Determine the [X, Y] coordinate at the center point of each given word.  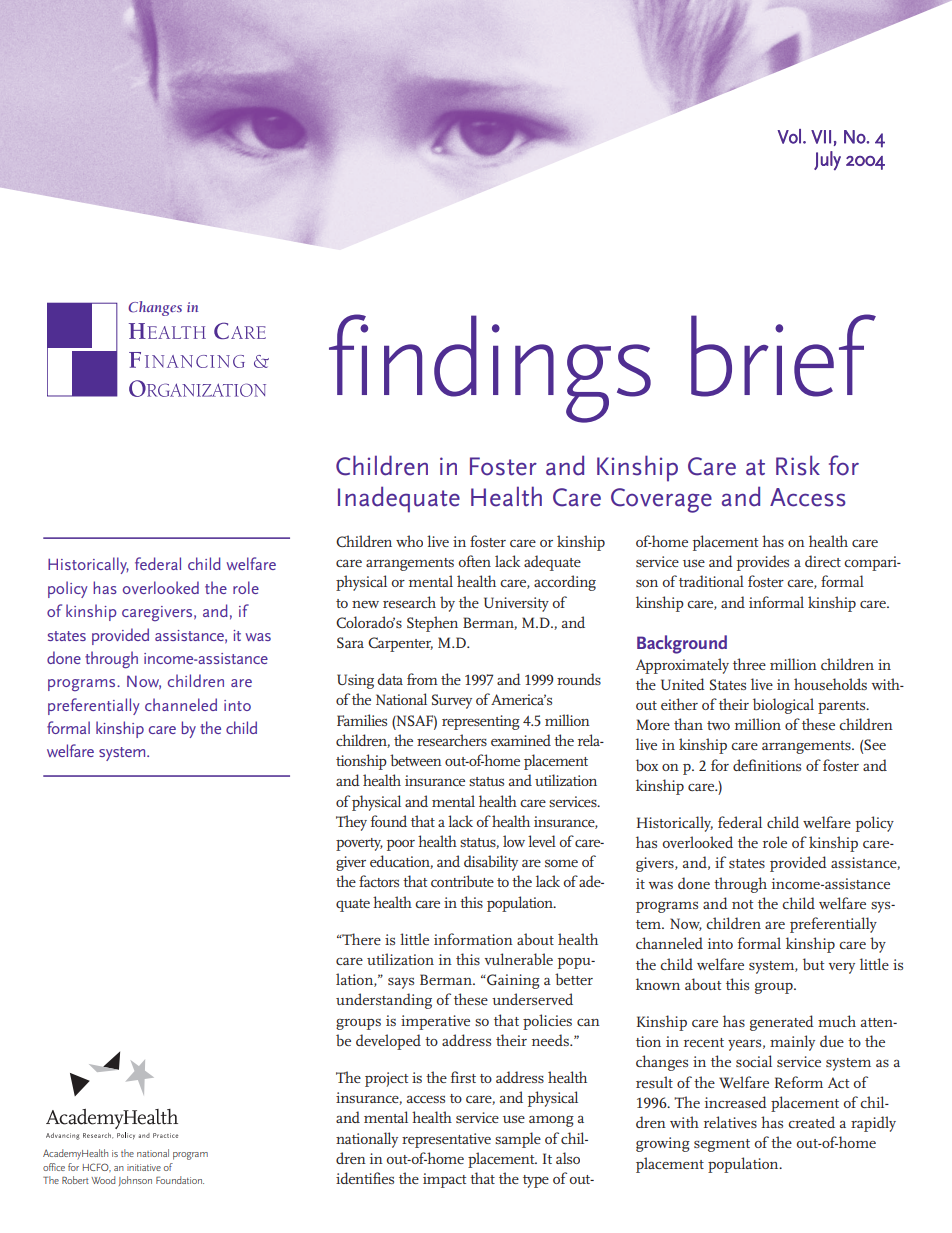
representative [446, 1140]
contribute [462, 881]
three [749, 664]
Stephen [432, 624]
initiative [144, 1167]
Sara [350, 642]
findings [490, 368]
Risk [798, 465]
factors [379, 881]
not [742, 904]
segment [722, 1145]
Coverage [661, 500]
